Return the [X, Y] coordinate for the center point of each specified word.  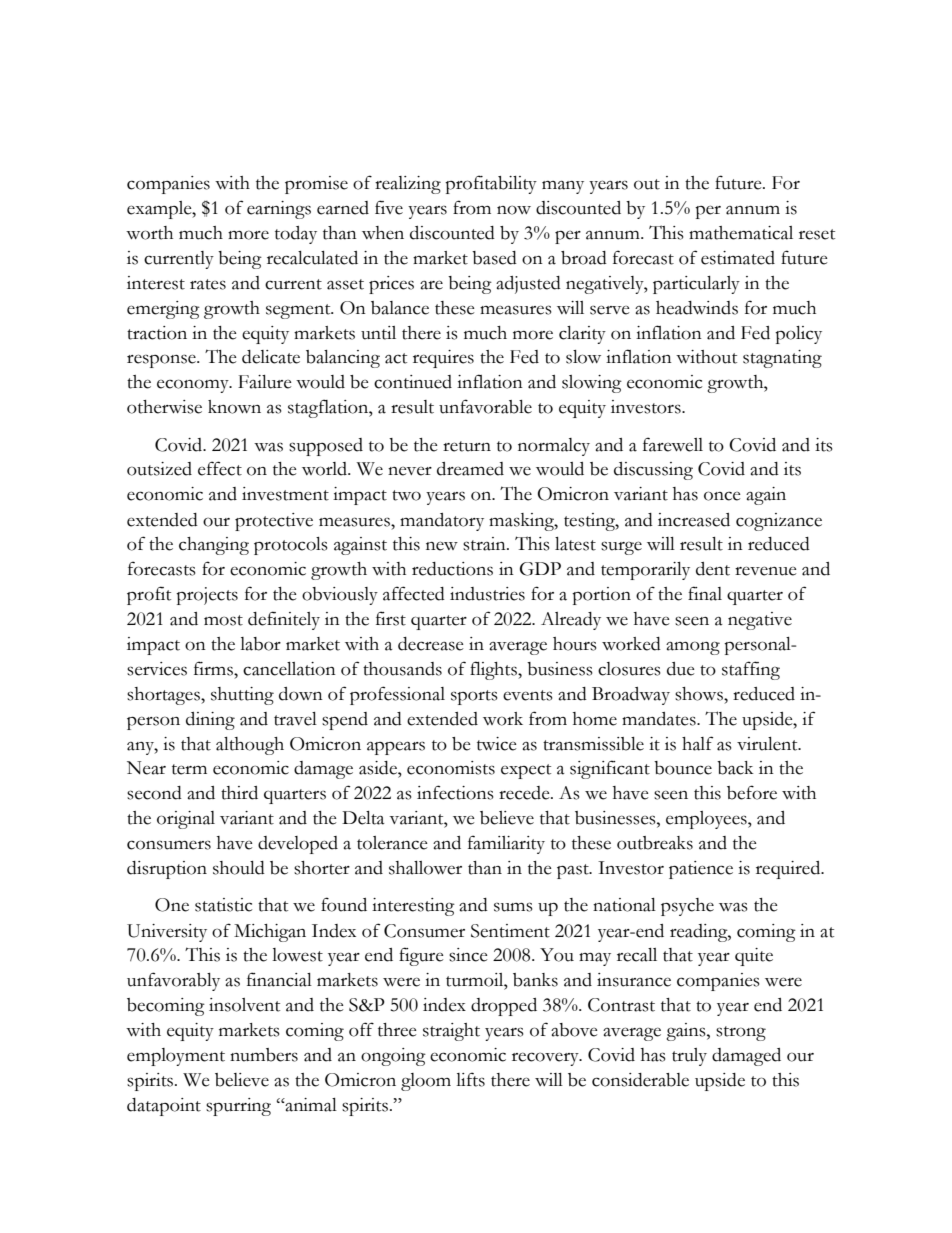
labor [260, 644]
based [494, 258]
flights [494, 670]
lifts [470, 1079]
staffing [751, 670]
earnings [279, 210]
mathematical [741, 233]
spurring [238, 1107]
